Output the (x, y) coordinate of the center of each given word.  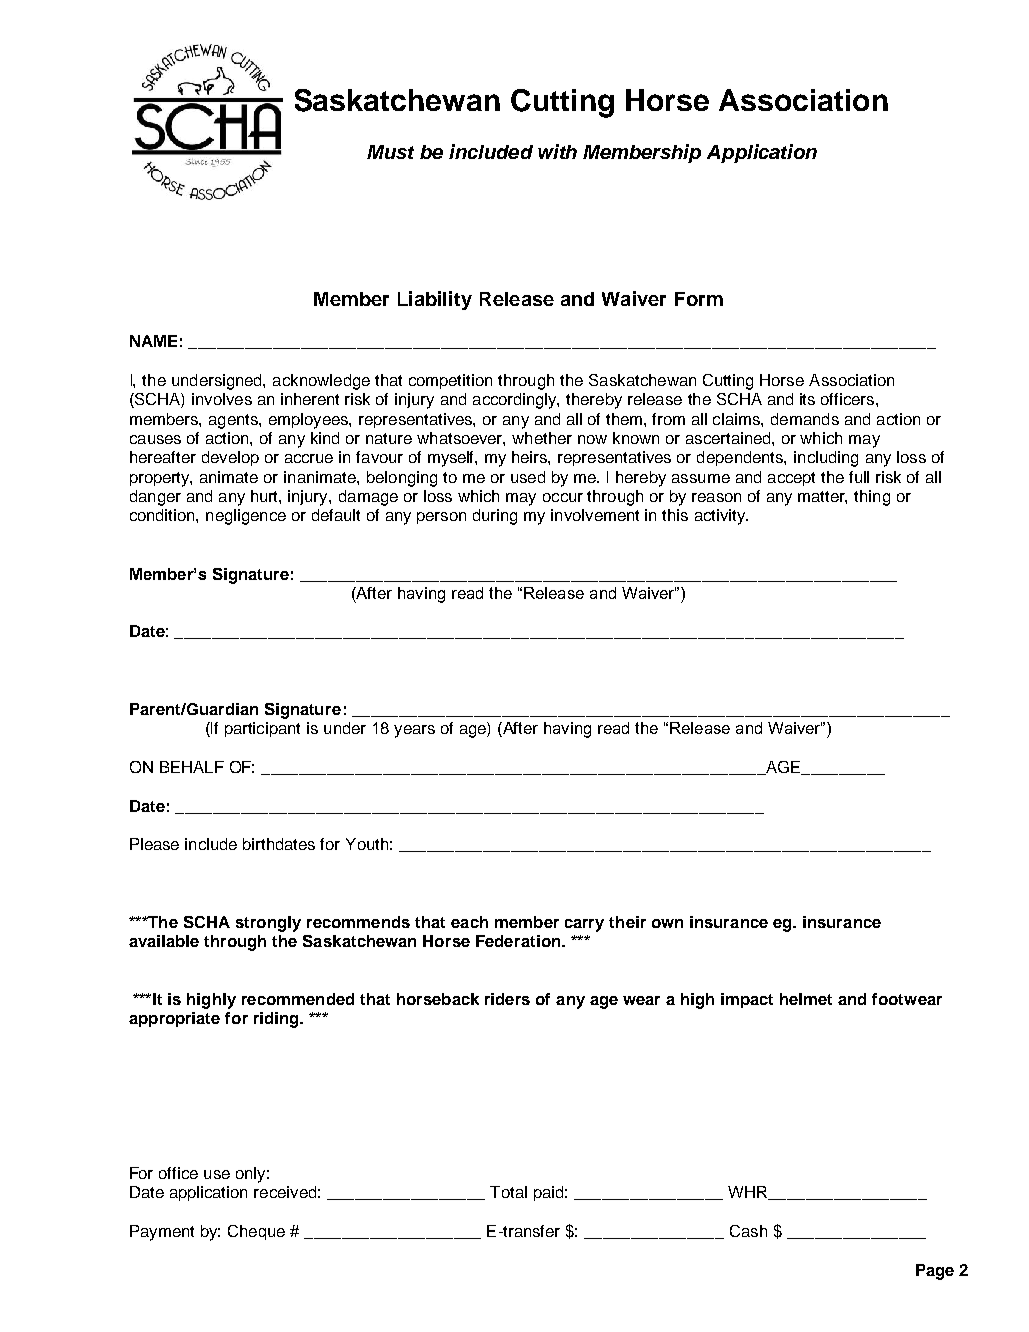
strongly (268, 924)
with (557, 151)
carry (584, 925)
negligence (246, 517)
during (495, 517)
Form (699, 299)
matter (822, 497)
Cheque (256, 1232)
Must (390, 152)
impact (747, 1000)
